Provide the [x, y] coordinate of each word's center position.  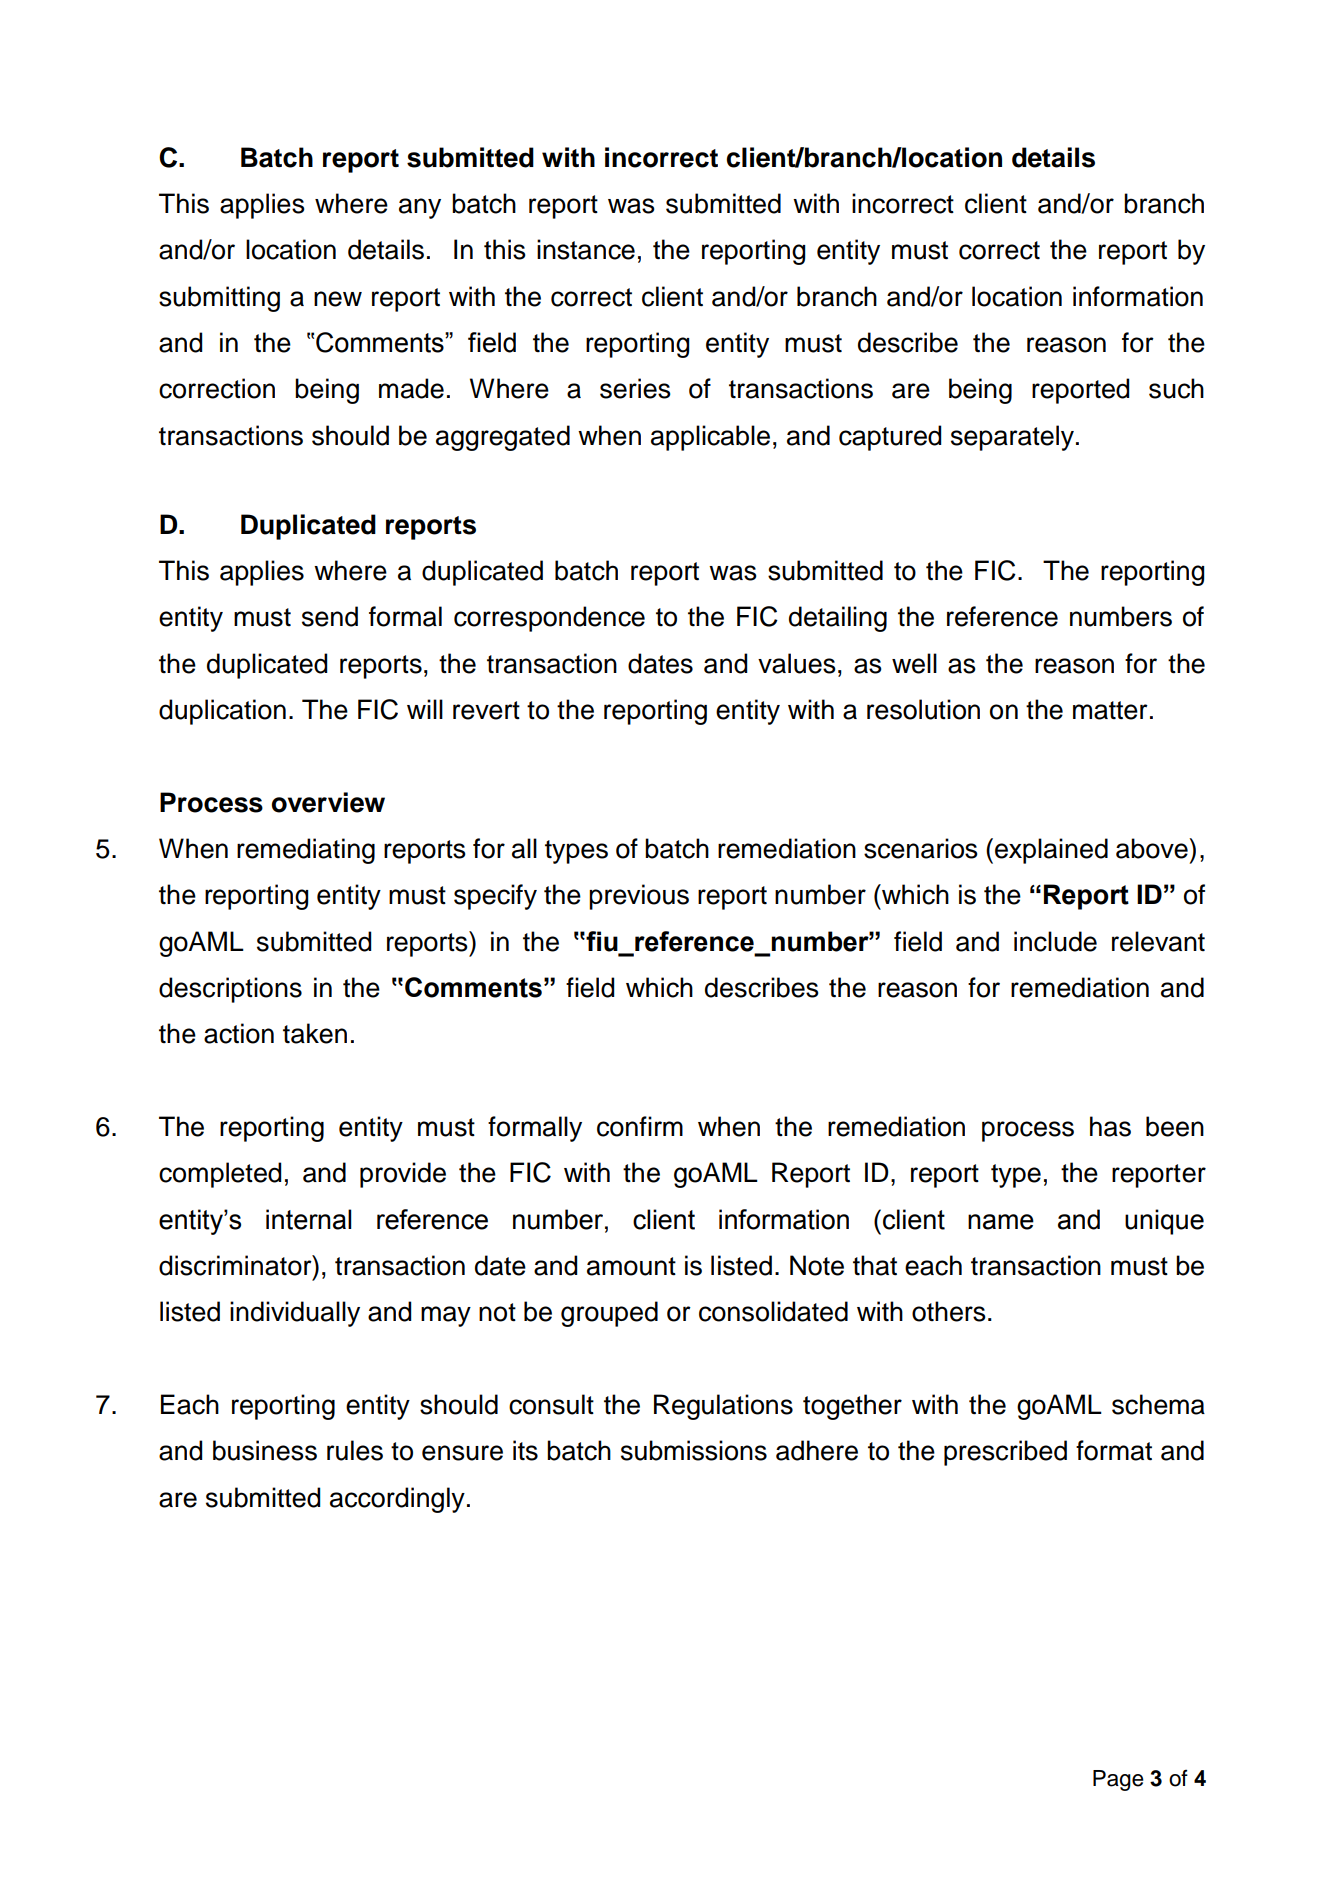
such [1176, 388]
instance [586, 249]
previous [639, 897]
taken [315, 1033]
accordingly [397, 1500]
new [338, 299]
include [1055, 941]
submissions [694, 1450]
